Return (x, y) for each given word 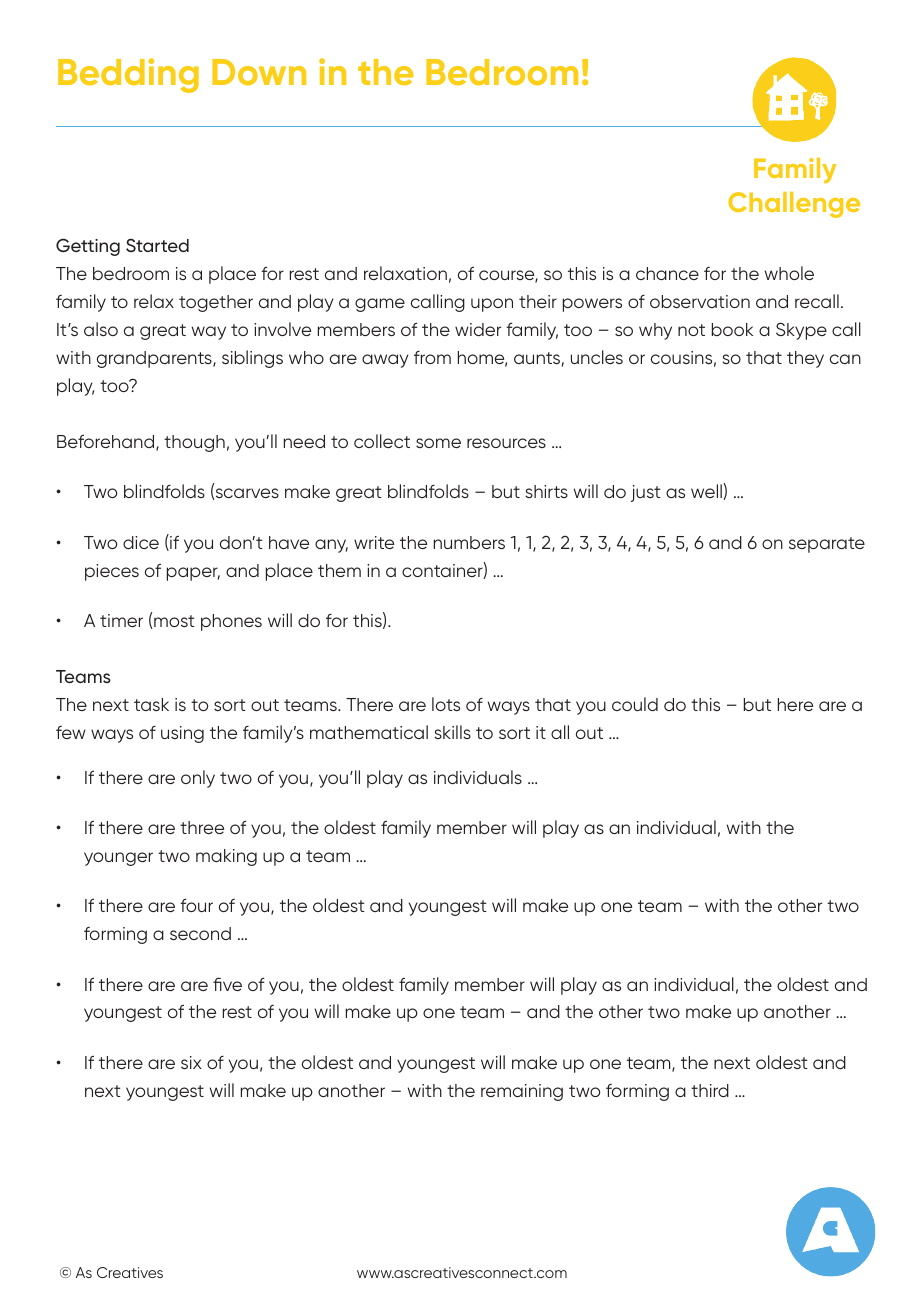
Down (259, 72)
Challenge (794, 205)
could (635, 704)
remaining (522, 1092)
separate (827, 545)
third (710, 1090)
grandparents (155, 359)
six (191, 1062)
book (732, 329)
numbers (469, 542)
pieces (112, 572)
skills (452, 732)
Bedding (128, 75)
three (202, 827)
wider (478, 329)
